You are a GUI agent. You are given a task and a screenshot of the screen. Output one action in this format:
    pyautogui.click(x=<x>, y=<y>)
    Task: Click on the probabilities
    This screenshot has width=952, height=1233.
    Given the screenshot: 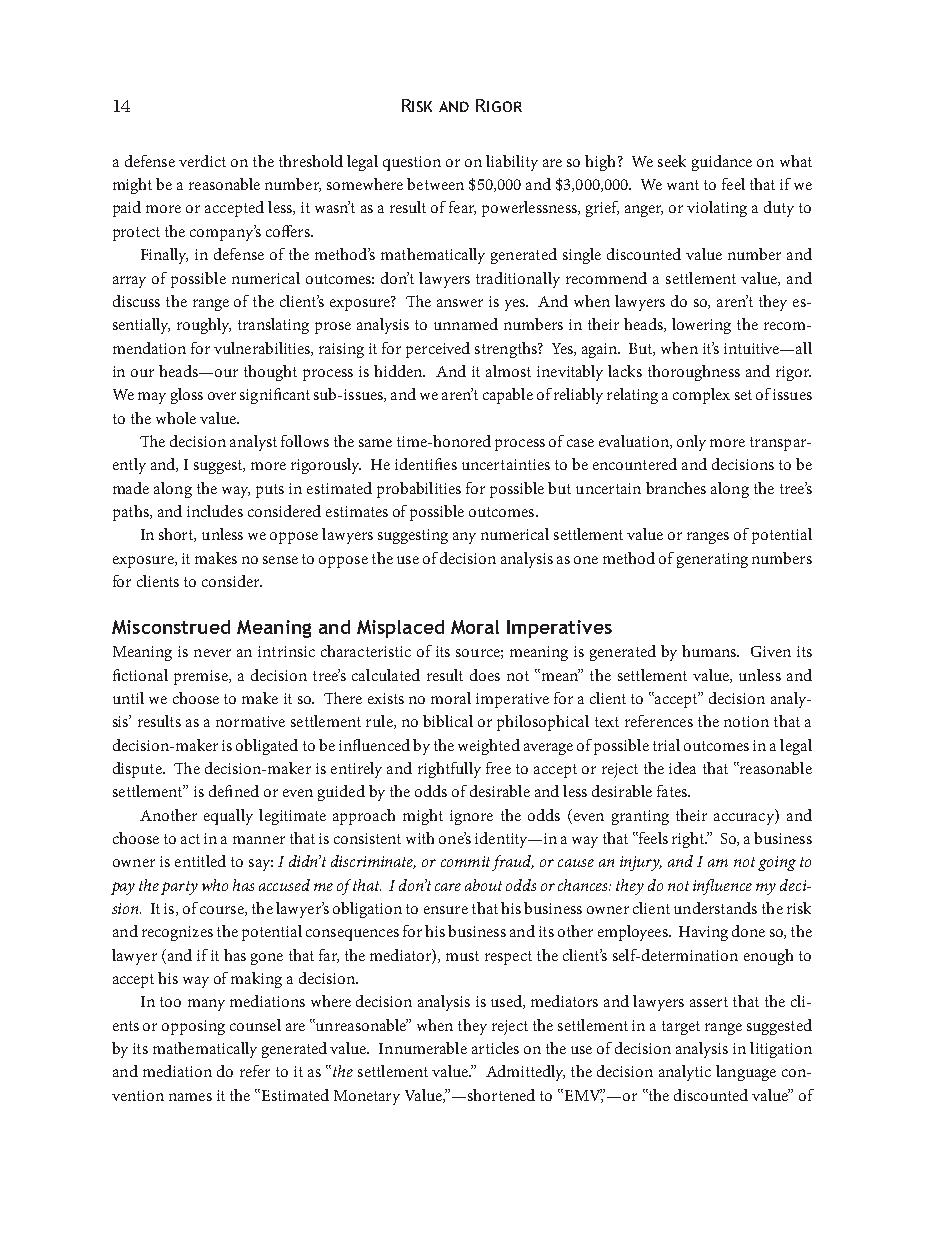 What is the action you would take?
    pyautogui.click(x=419, y=490)
